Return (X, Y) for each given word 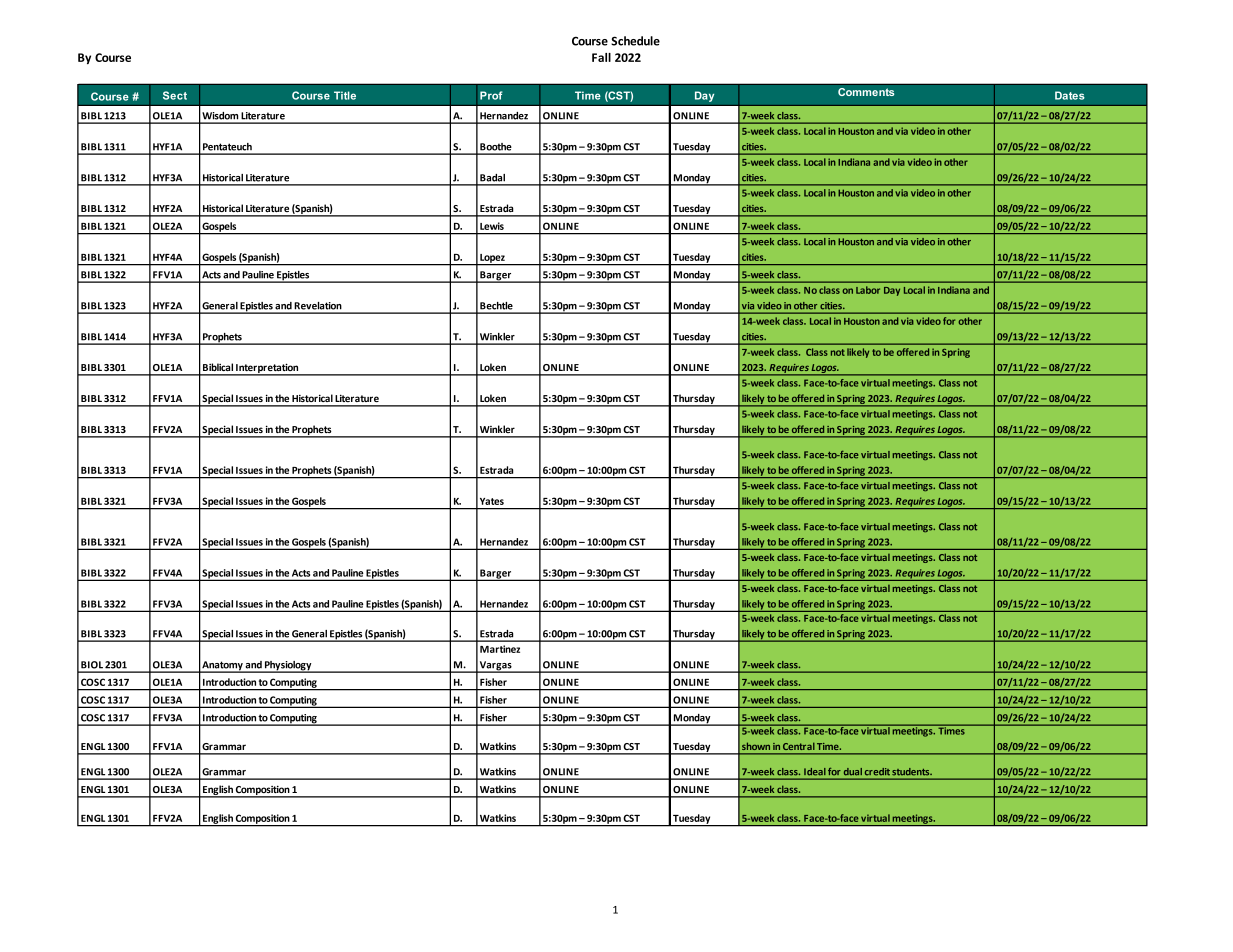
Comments (866, 92)
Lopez (492, 259)
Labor (868, 290)
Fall (601, 57)
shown (756, 746)
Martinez (500, 649)
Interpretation (267, 369)
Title (345, 95)
